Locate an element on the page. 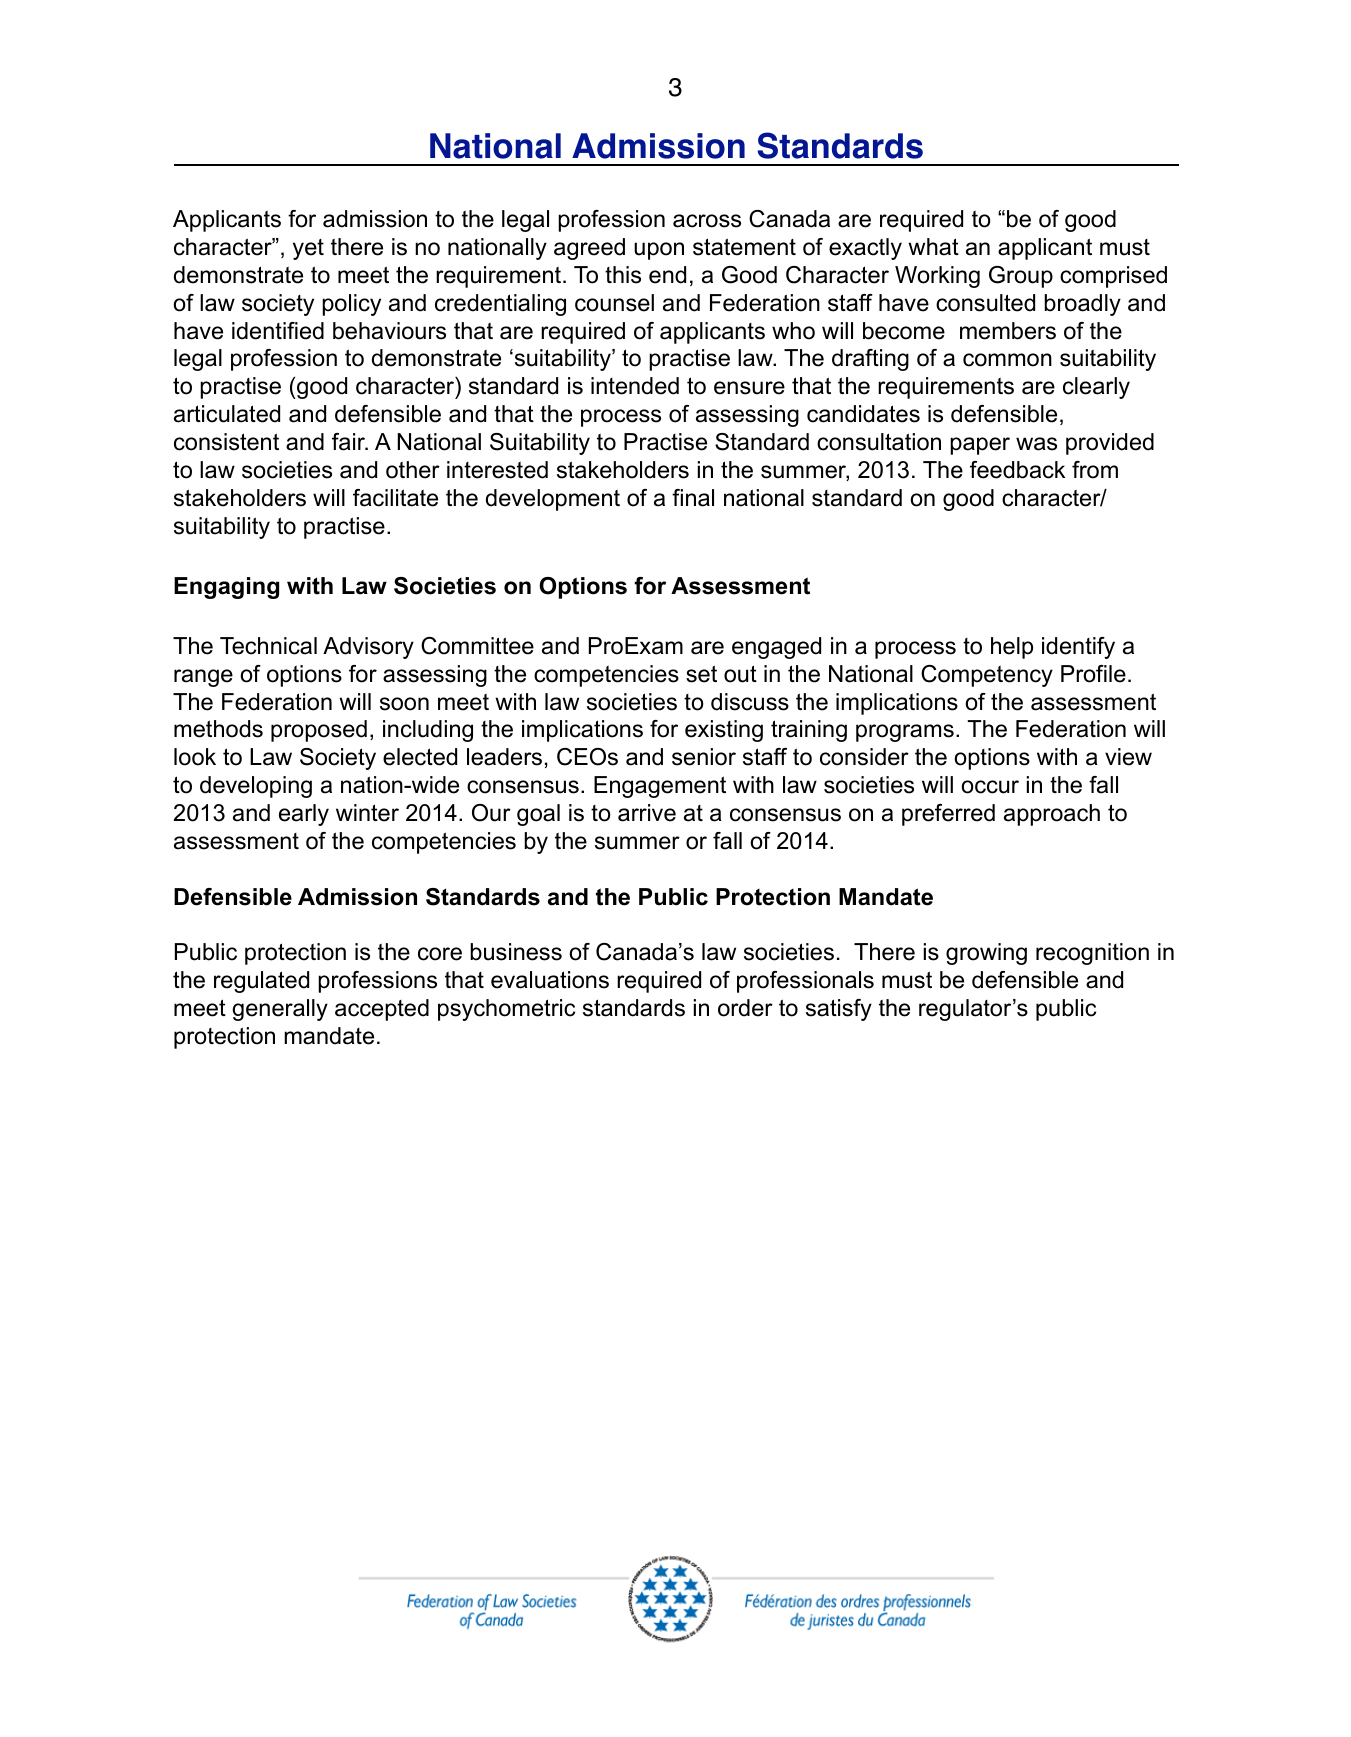  order is located at coordinates (745, 1008).
